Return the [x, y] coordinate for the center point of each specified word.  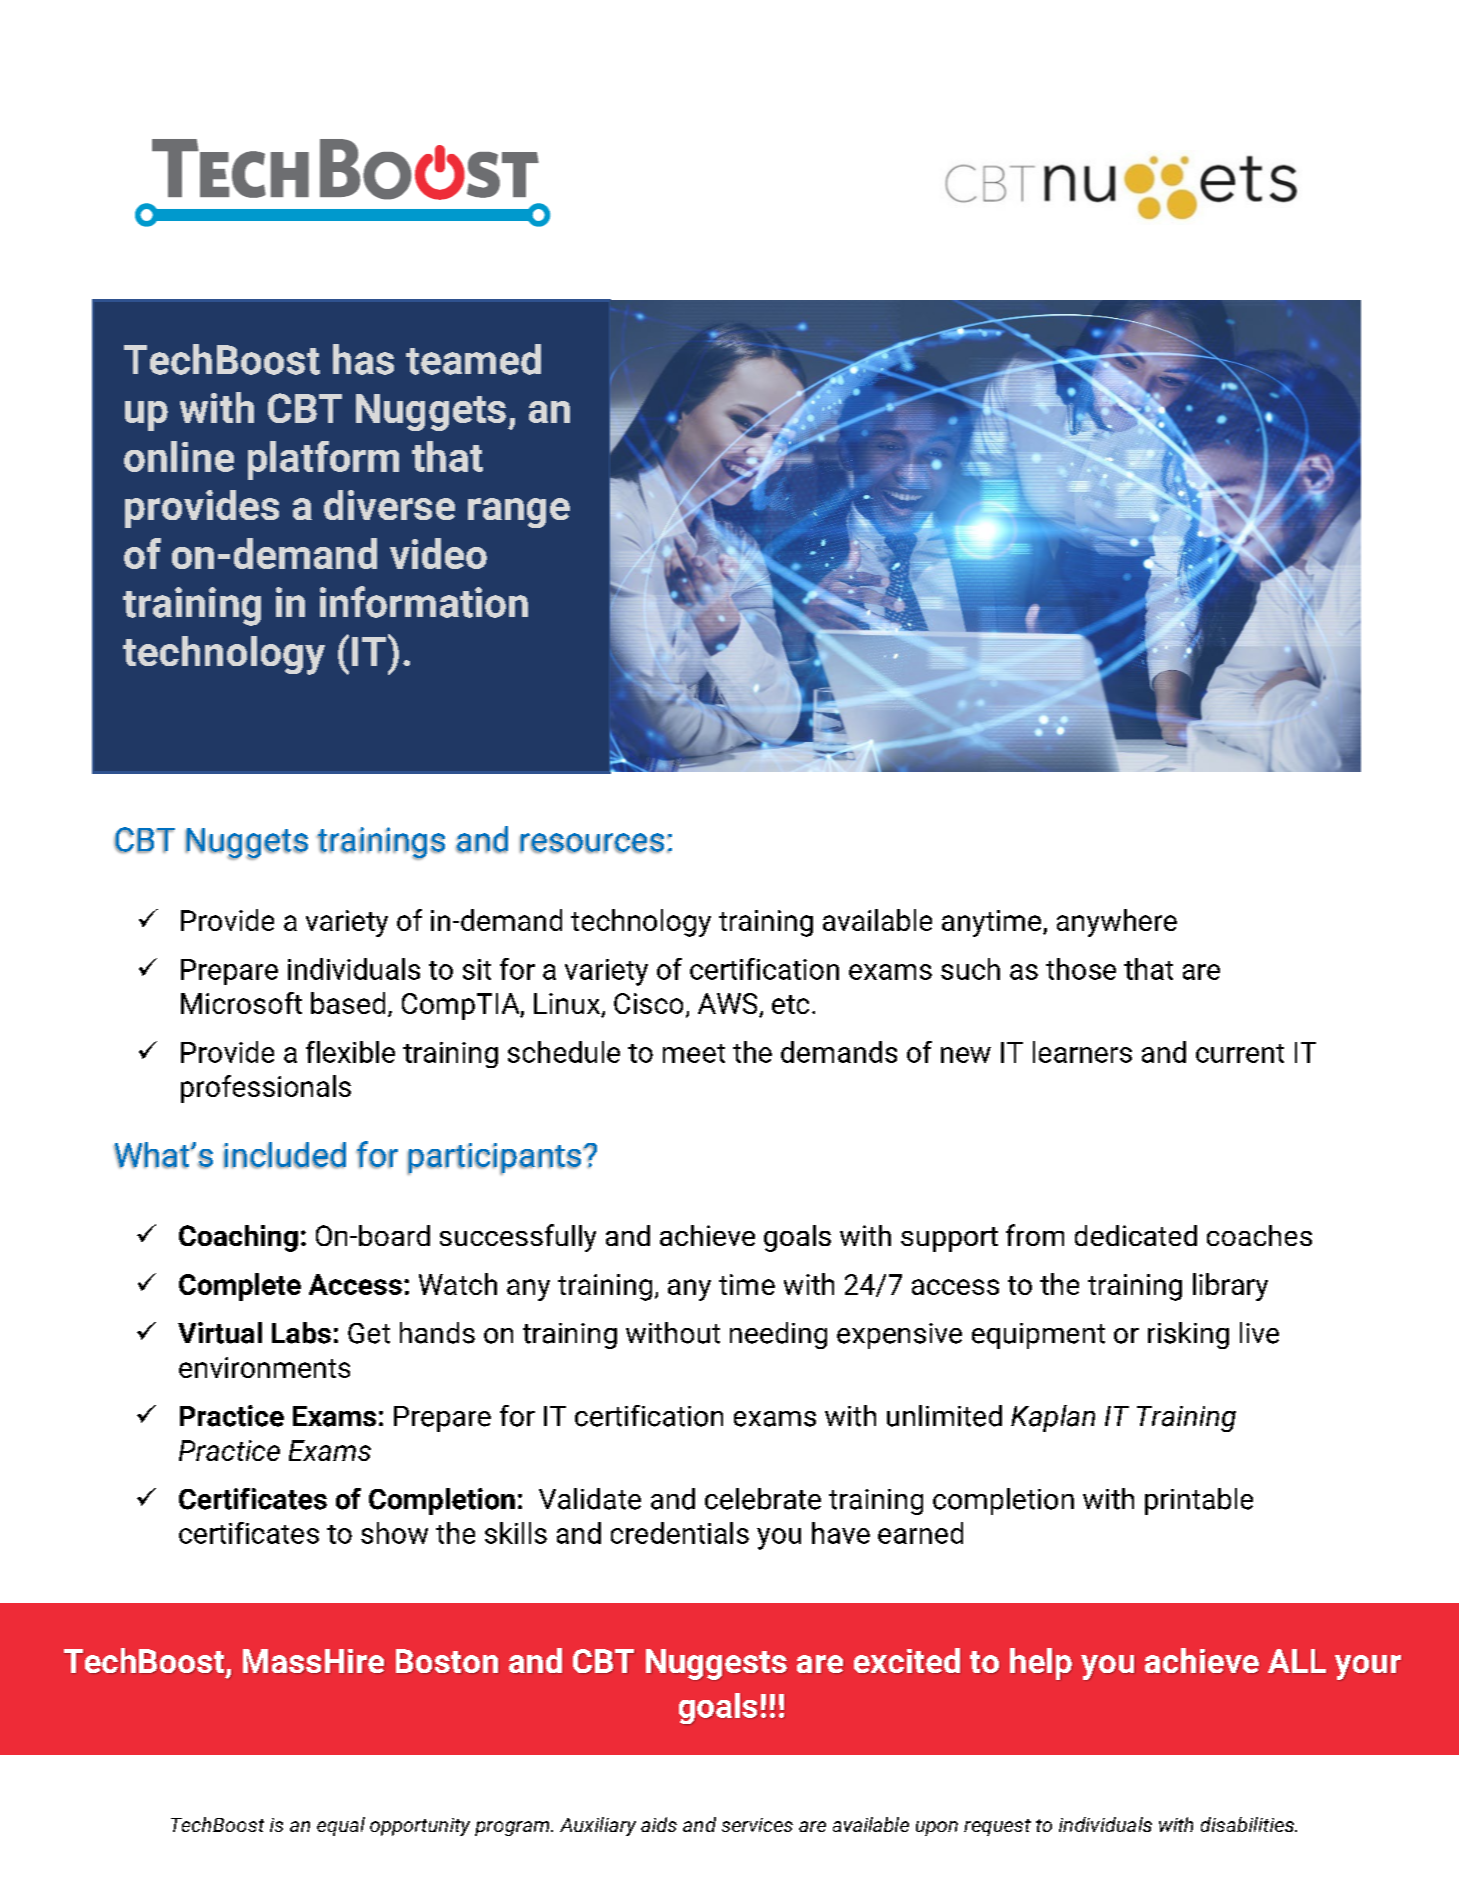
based [348, 1003]
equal [341, 1826]
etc [790, 1004]
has [363, 359]
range [519, 513]
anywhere [1117, 923]
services [757, 1825]
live [1259, 1333]
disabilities [1248, 1824]
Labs [301, 1333]
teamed [473, 359]
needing [778, 1335]
